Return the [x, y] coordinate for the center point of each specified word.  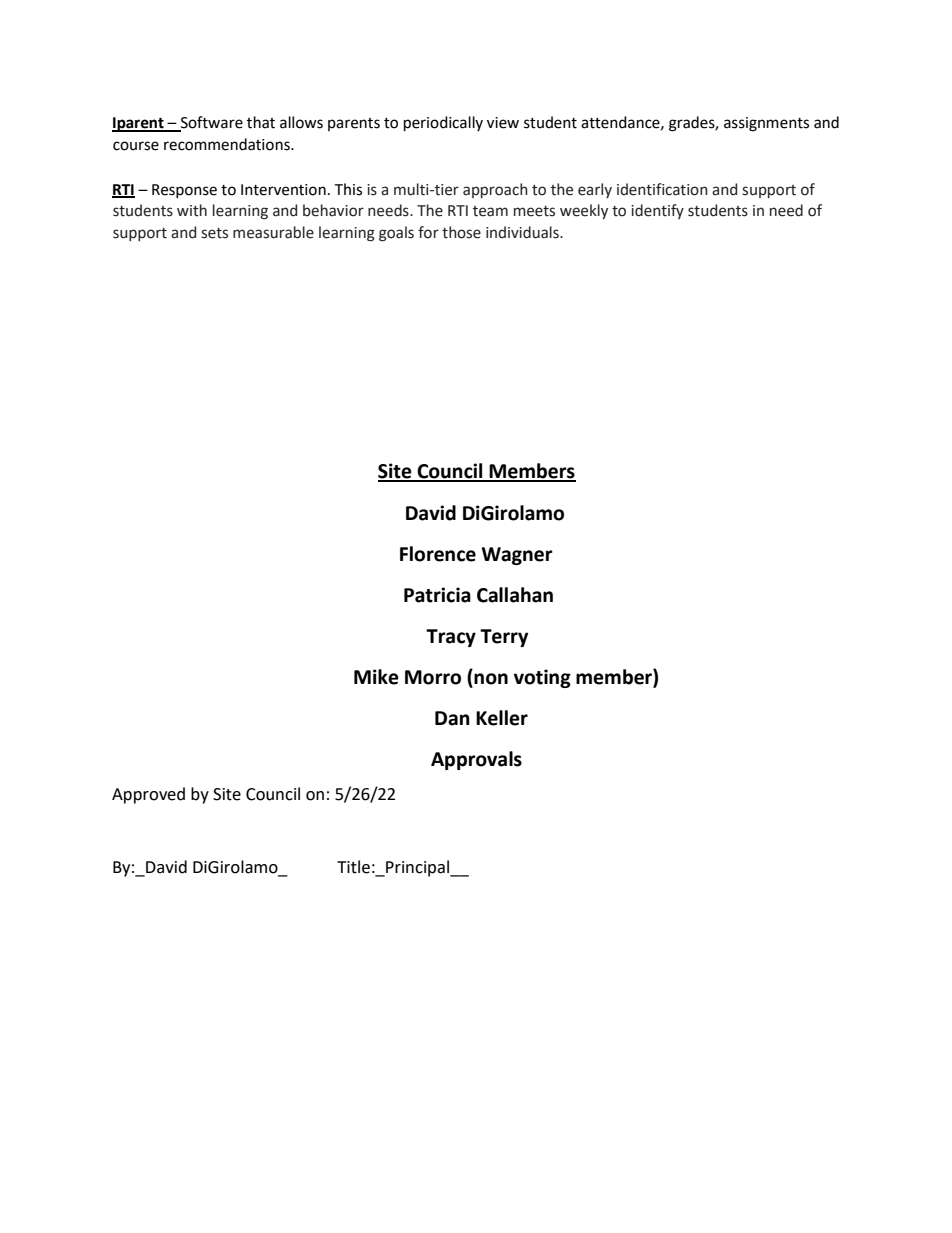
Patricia [437, 595]
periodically [443, 124]
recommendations [228, 144]
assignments [766, 124]
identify [657, 211]
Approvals [476, 760]
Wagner [517, 556]
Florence [438, 554]
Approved [148, 795]
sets [214, 233]
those [461, 232]
